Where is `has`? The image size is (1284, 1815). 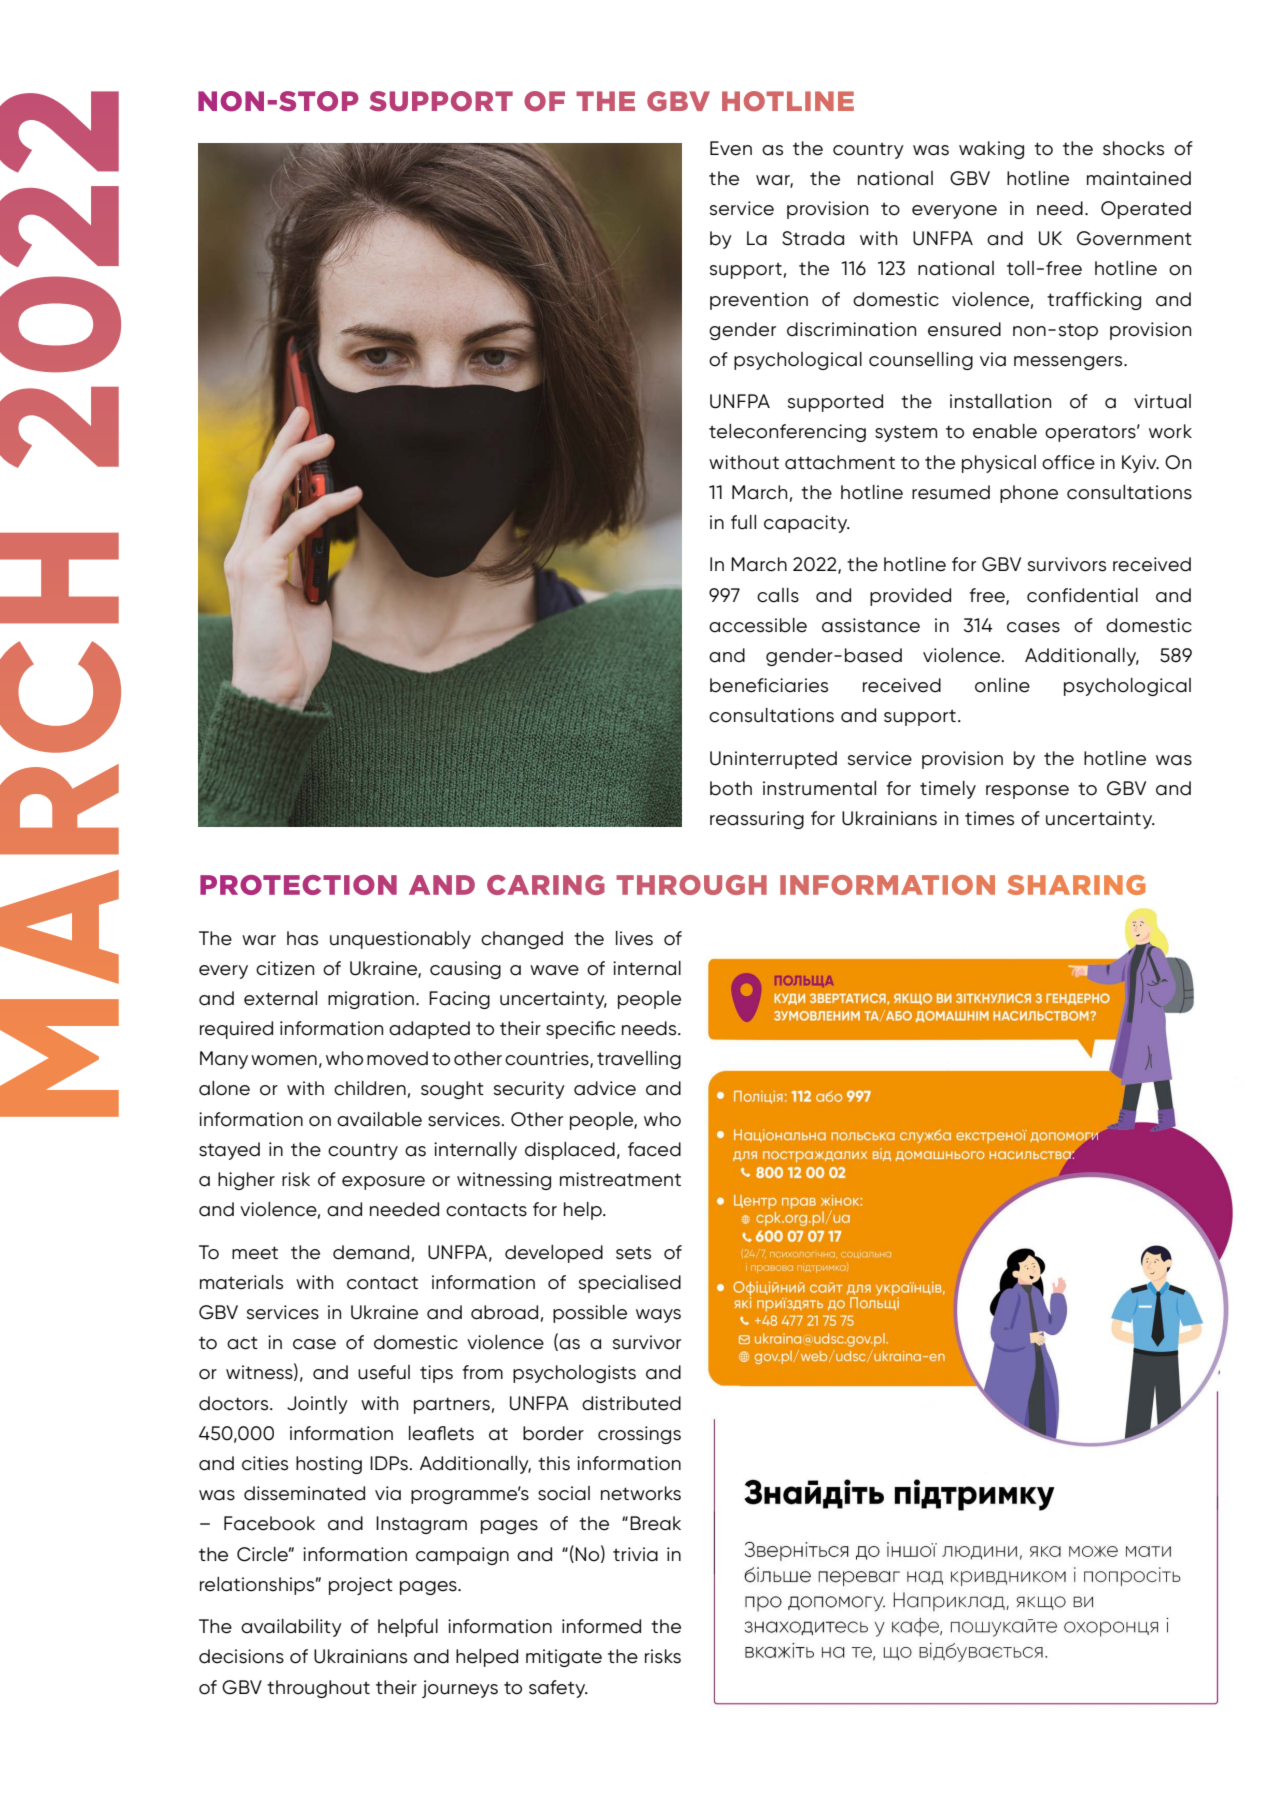 has is located at coordinates (302, 938).
